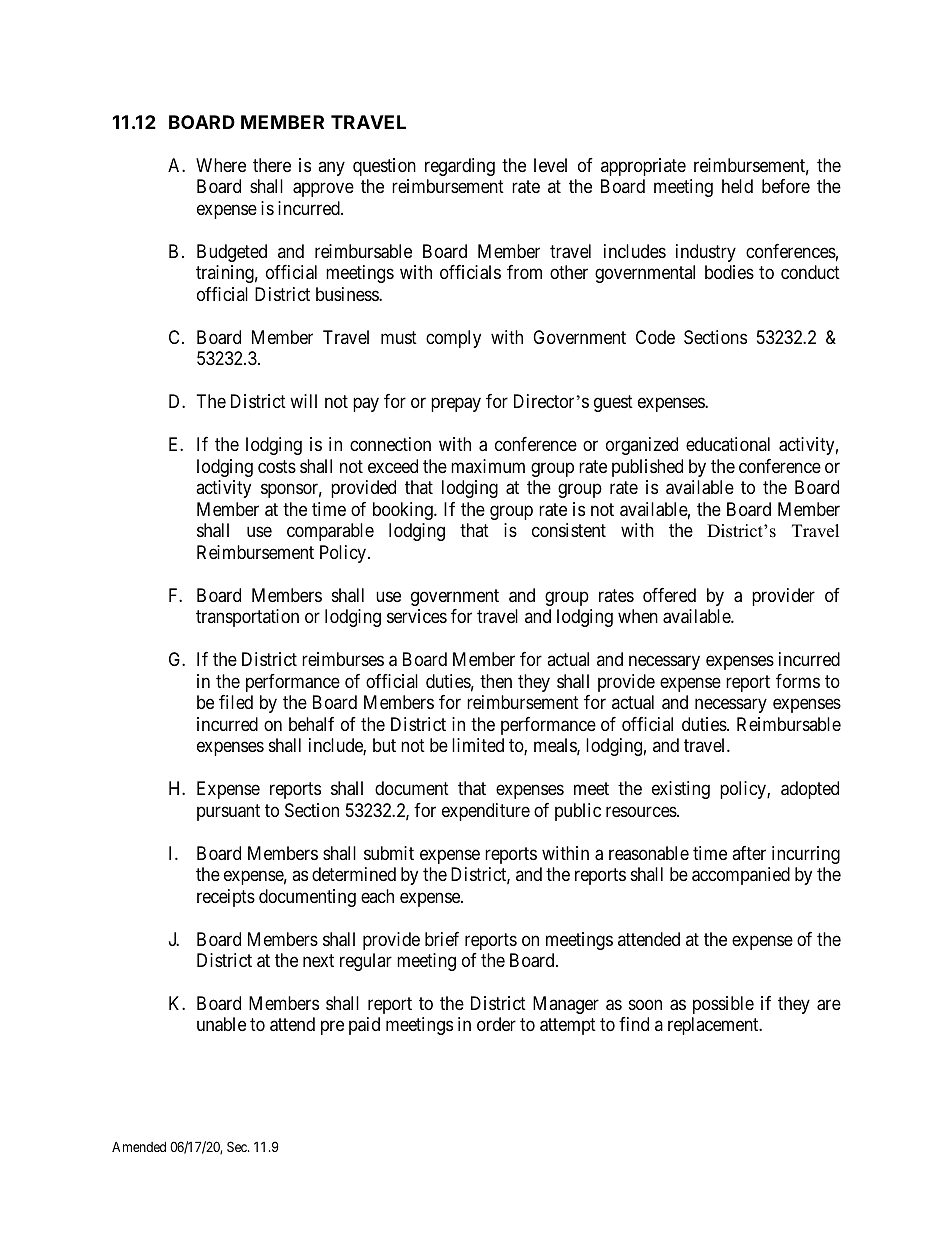 The image size is (952, 1233). Describe the element at coordinates (139, 1146) in the page. I see `Amended` at that location.
